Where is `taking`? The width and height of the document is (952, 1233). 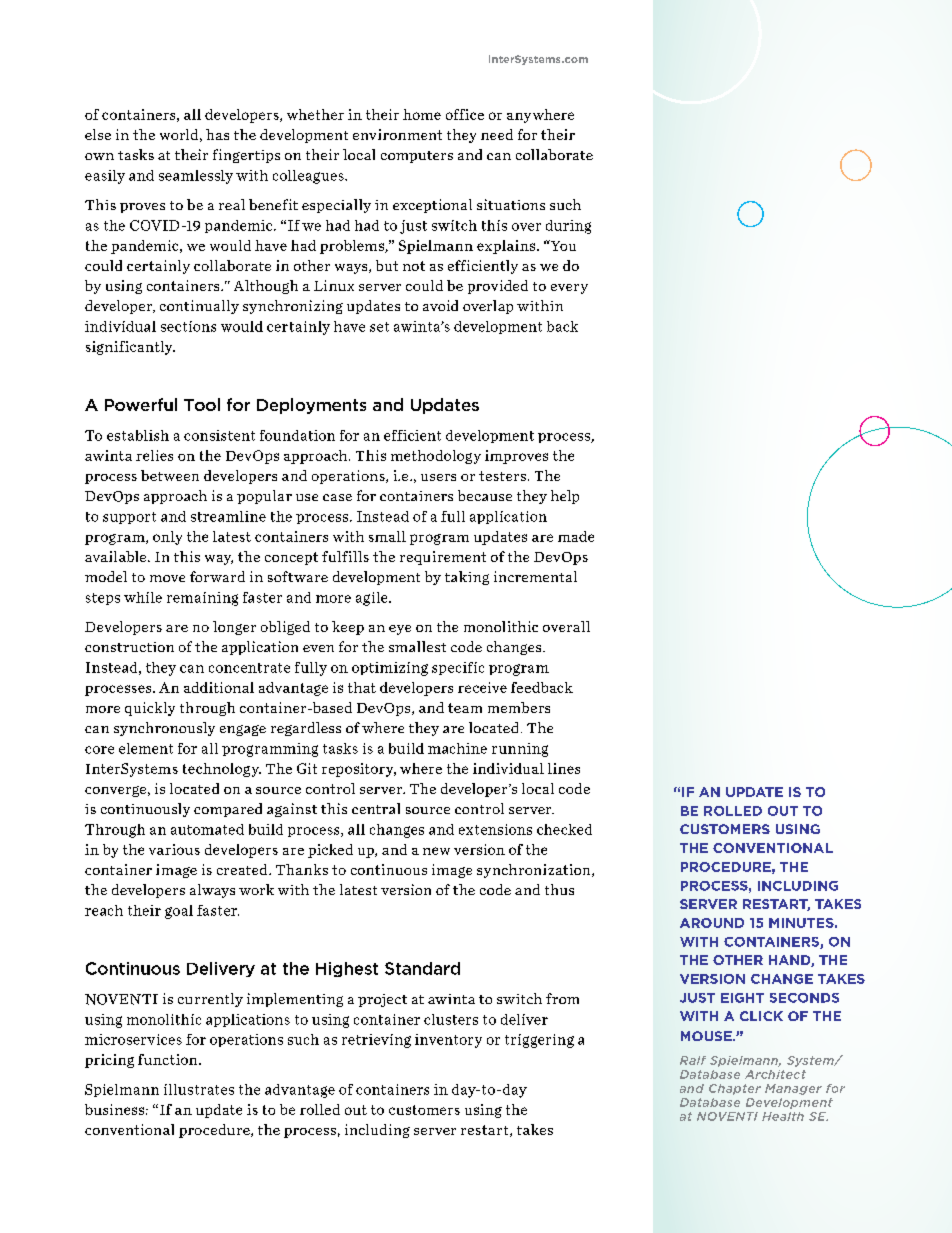
taking is located at coordinates (467, 578).
